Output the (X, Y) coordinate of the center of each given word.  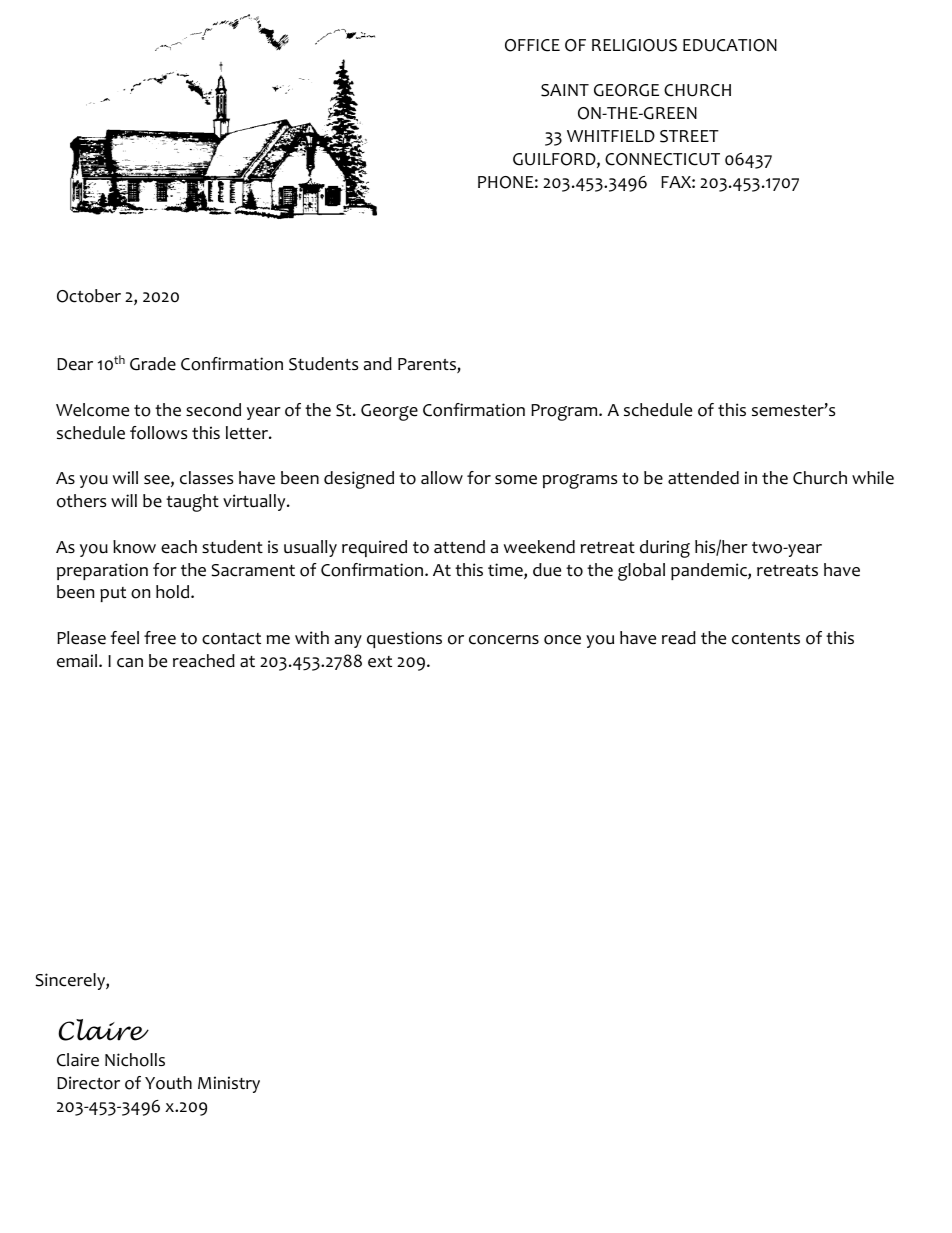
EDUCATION (730, 45)
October (89, 296)
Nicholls (135, 1060)
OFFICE (532, 45)
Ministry (229, 1084)
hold (174, 592)
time (506, 571)
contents (766, 639)
